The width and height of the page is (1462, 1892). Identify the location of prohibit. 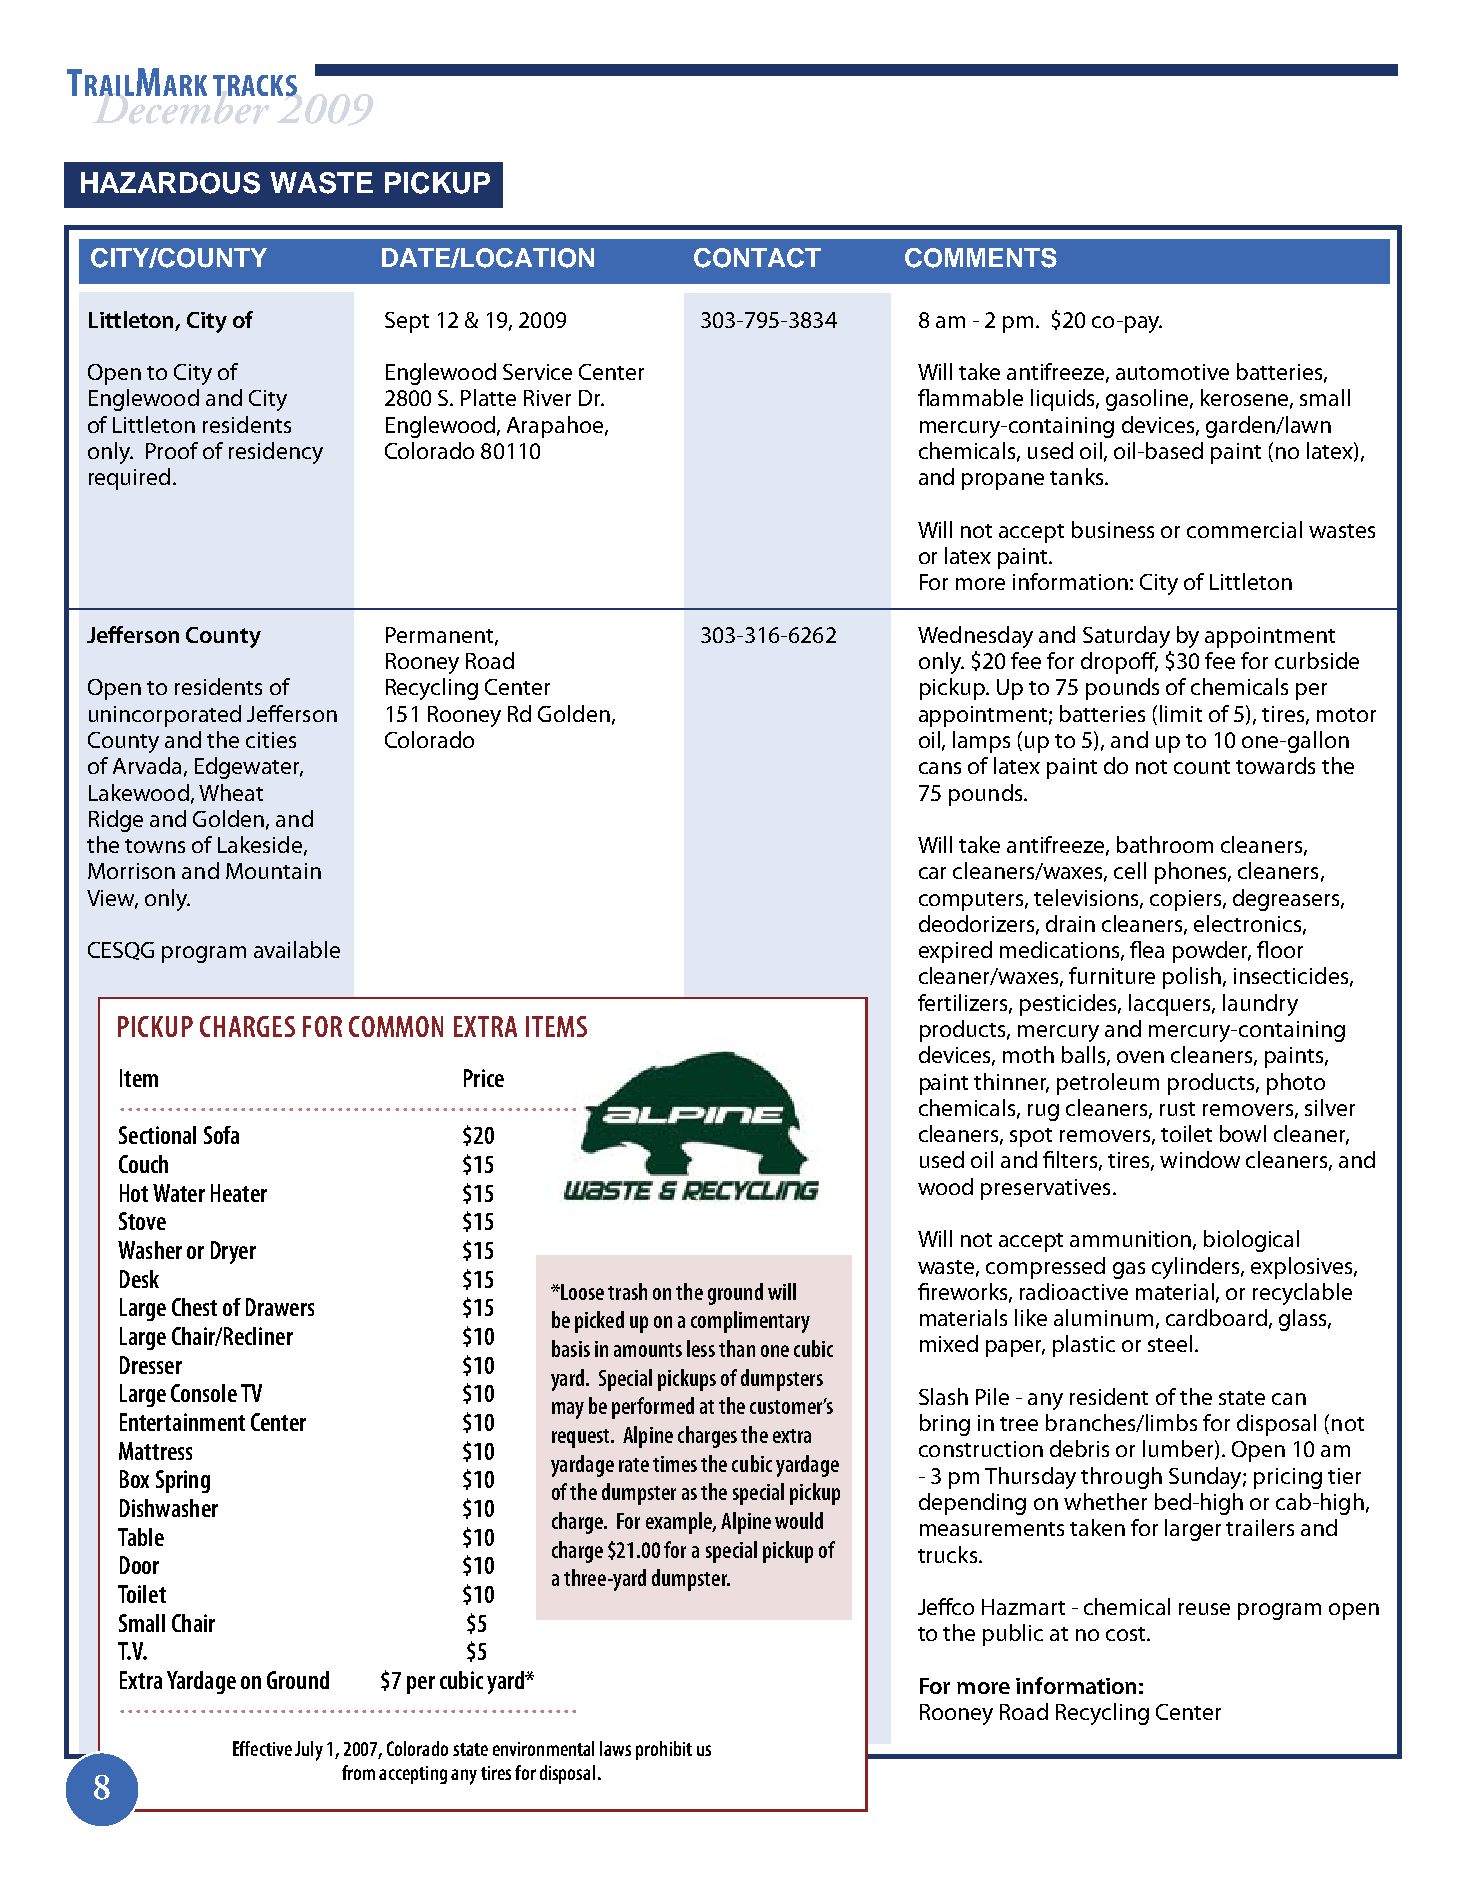
(664, 1750).
